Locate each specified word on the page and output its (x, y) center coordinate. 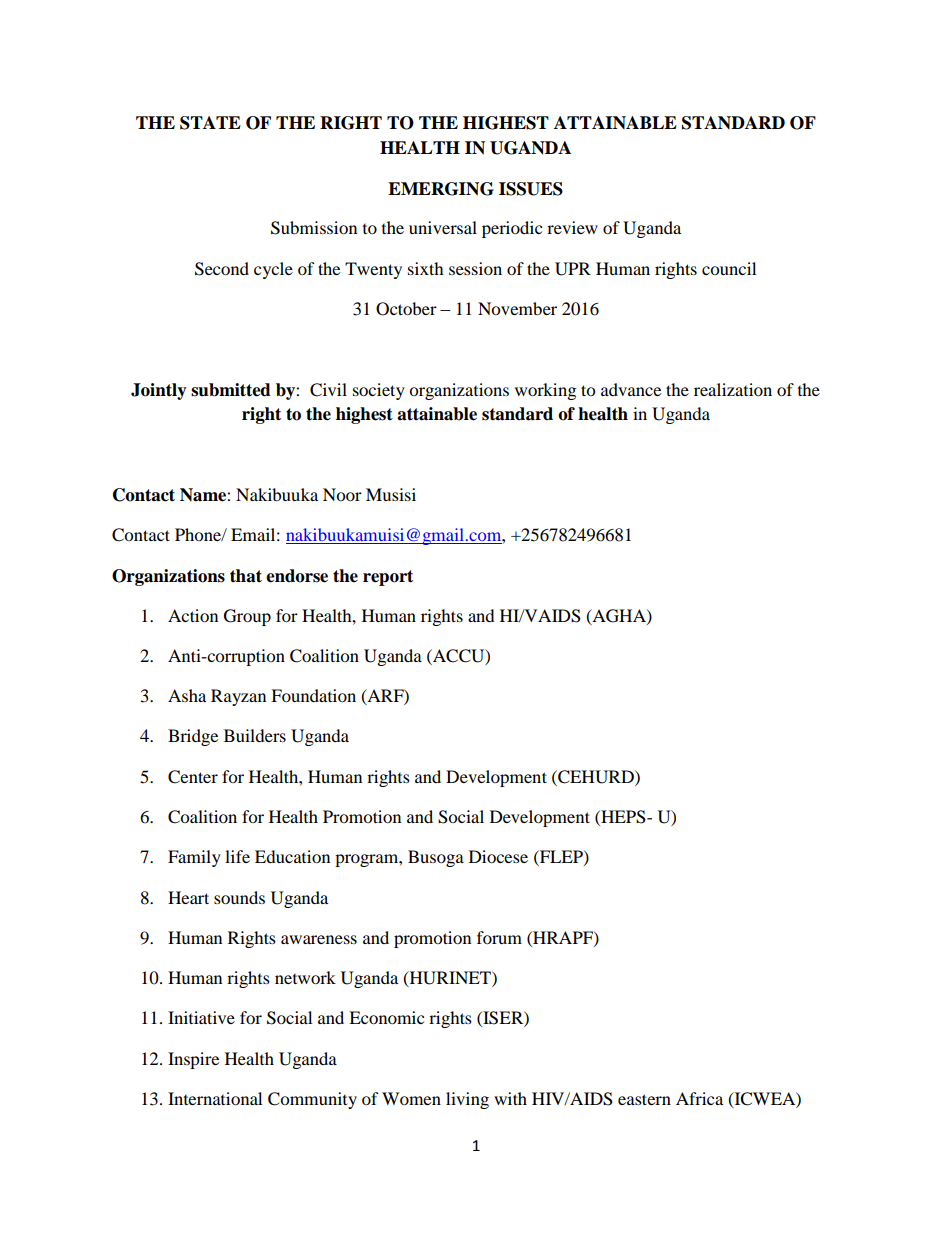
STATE (210, 123)
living (467, 1100)
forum (499, 937)
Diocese (498, 856)
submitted (231, 390)
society (379, 391)
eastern (644, 1099)
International (215, 1098)
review (572, 227)
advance (631, 389)
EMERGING (441, 189)
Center (193, 777)
